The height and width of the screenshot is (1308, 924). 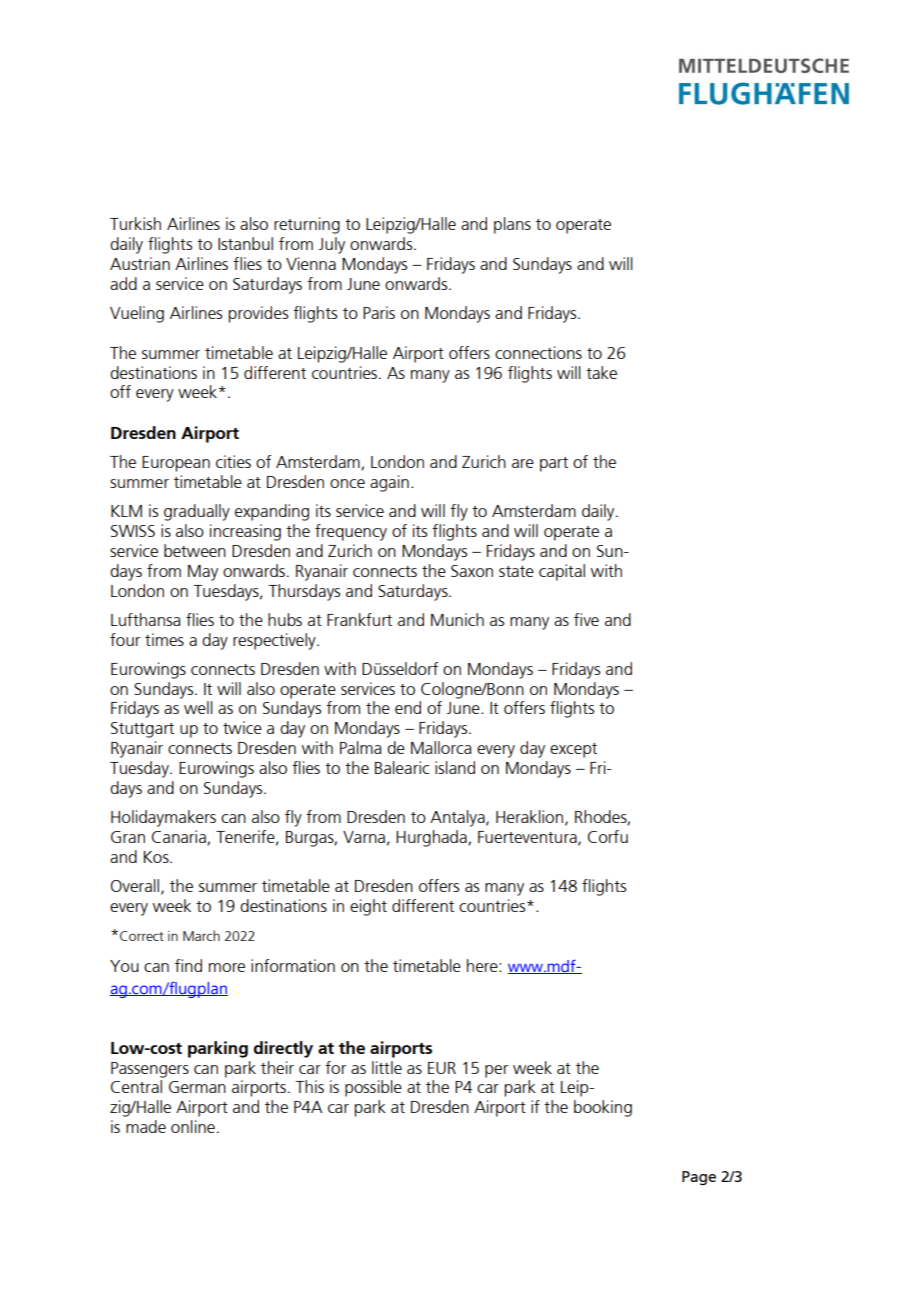 I want to click on Istanbul, so click(x=245, y=243).
